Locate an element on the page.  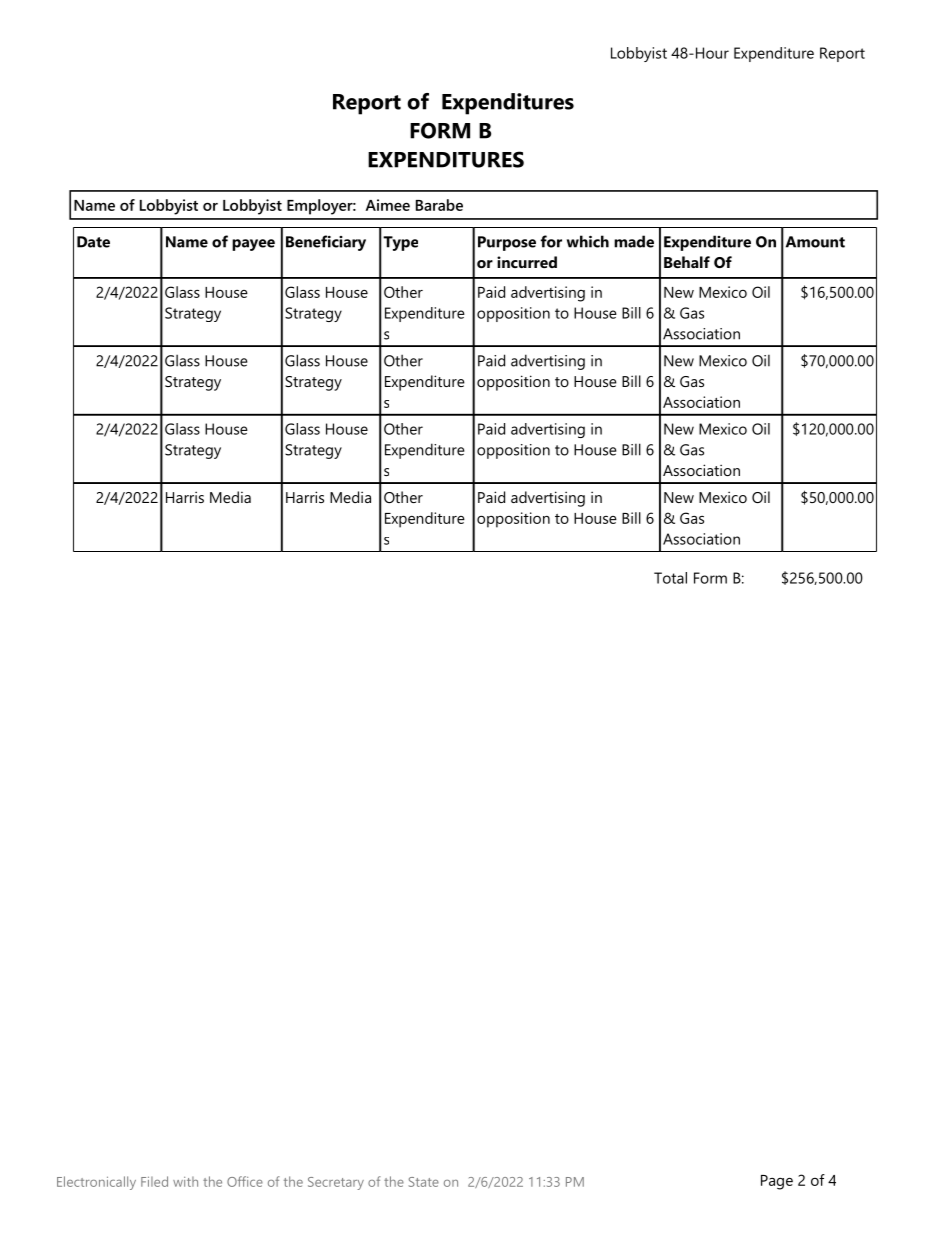
State is located at coordinates (424, 1182).
